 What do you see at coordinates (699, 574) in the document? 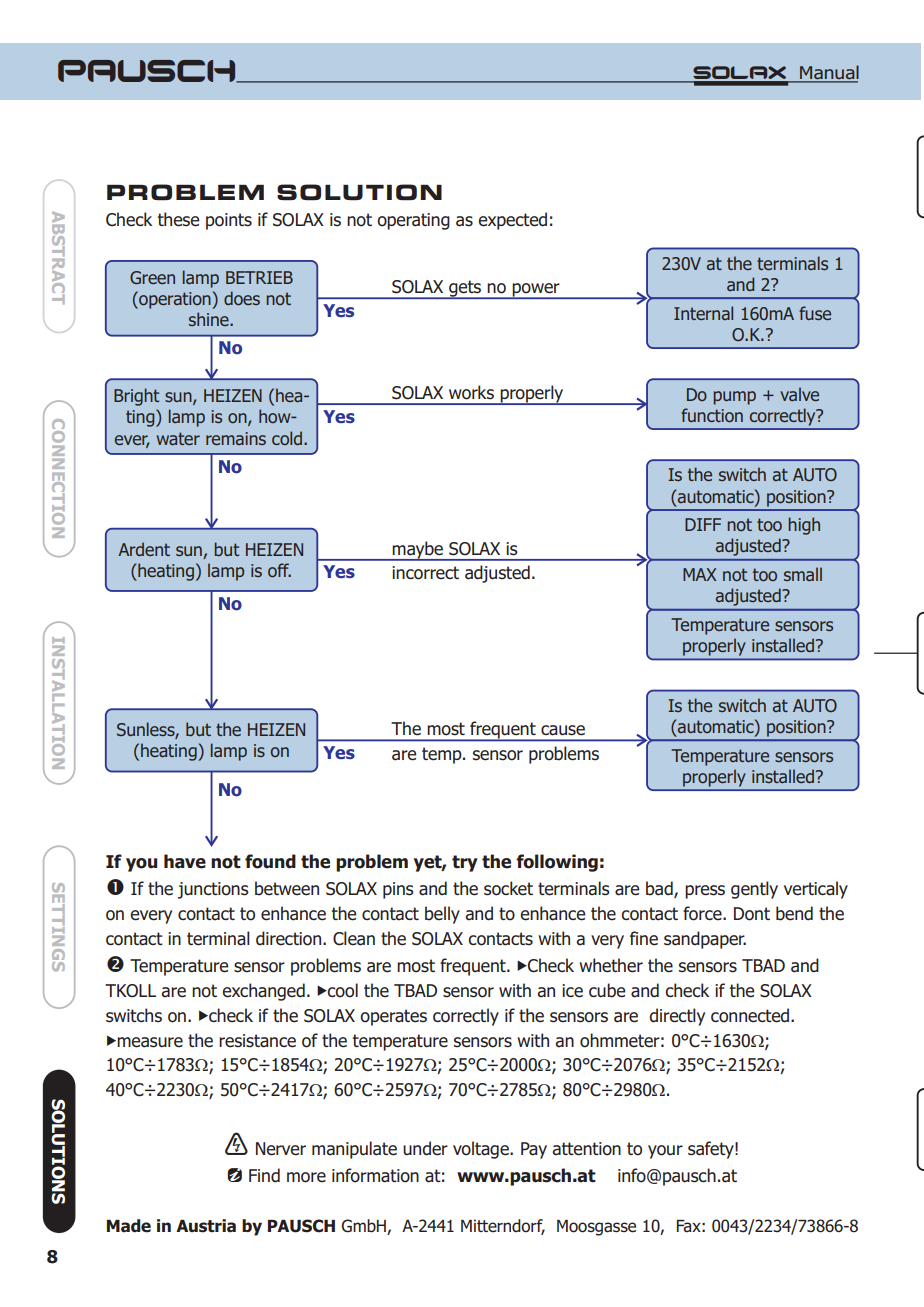
I see `MAX` at bounding box center [699, 574].
